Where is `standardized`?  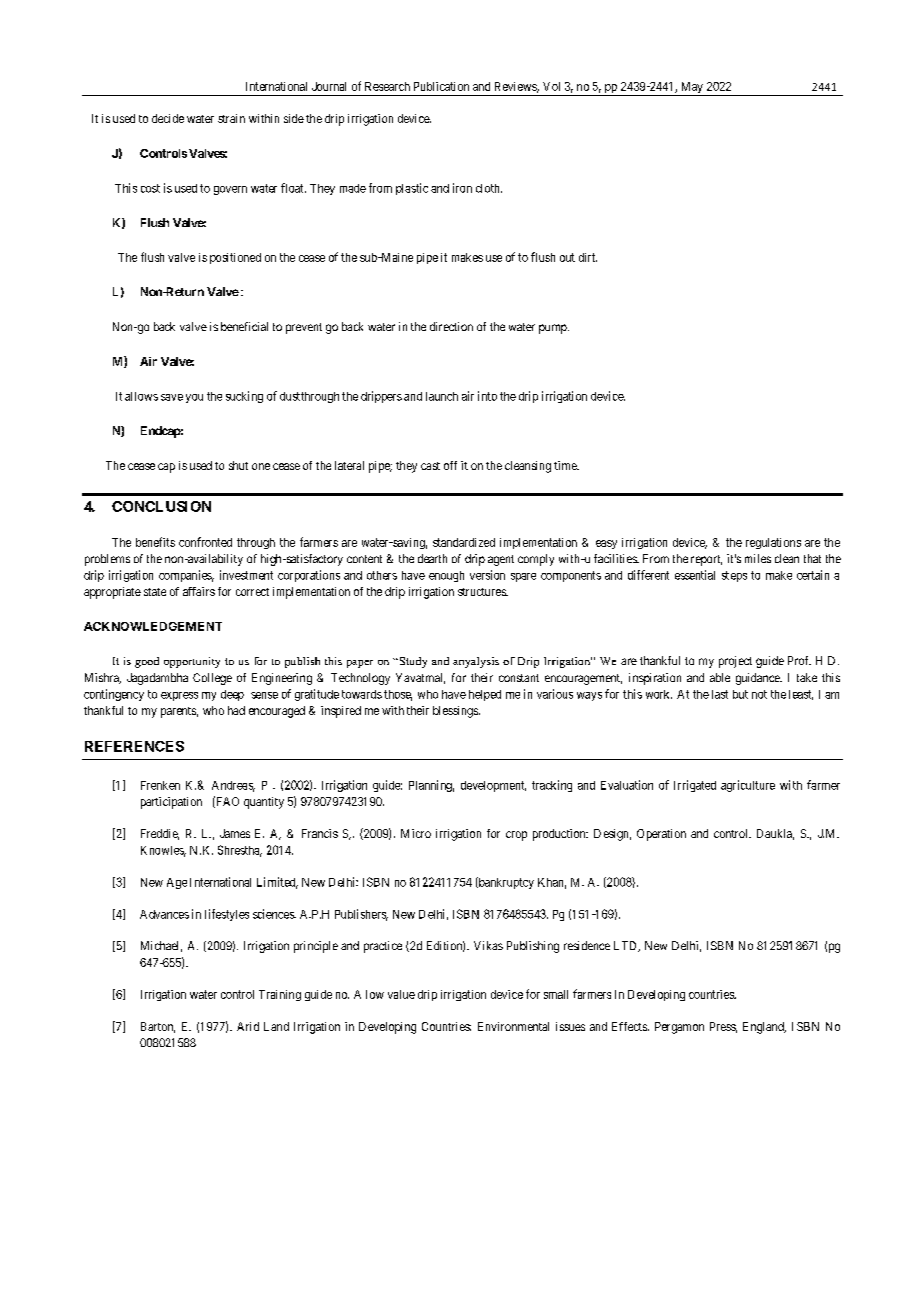 standardized is located at coordinates (464, 542).
